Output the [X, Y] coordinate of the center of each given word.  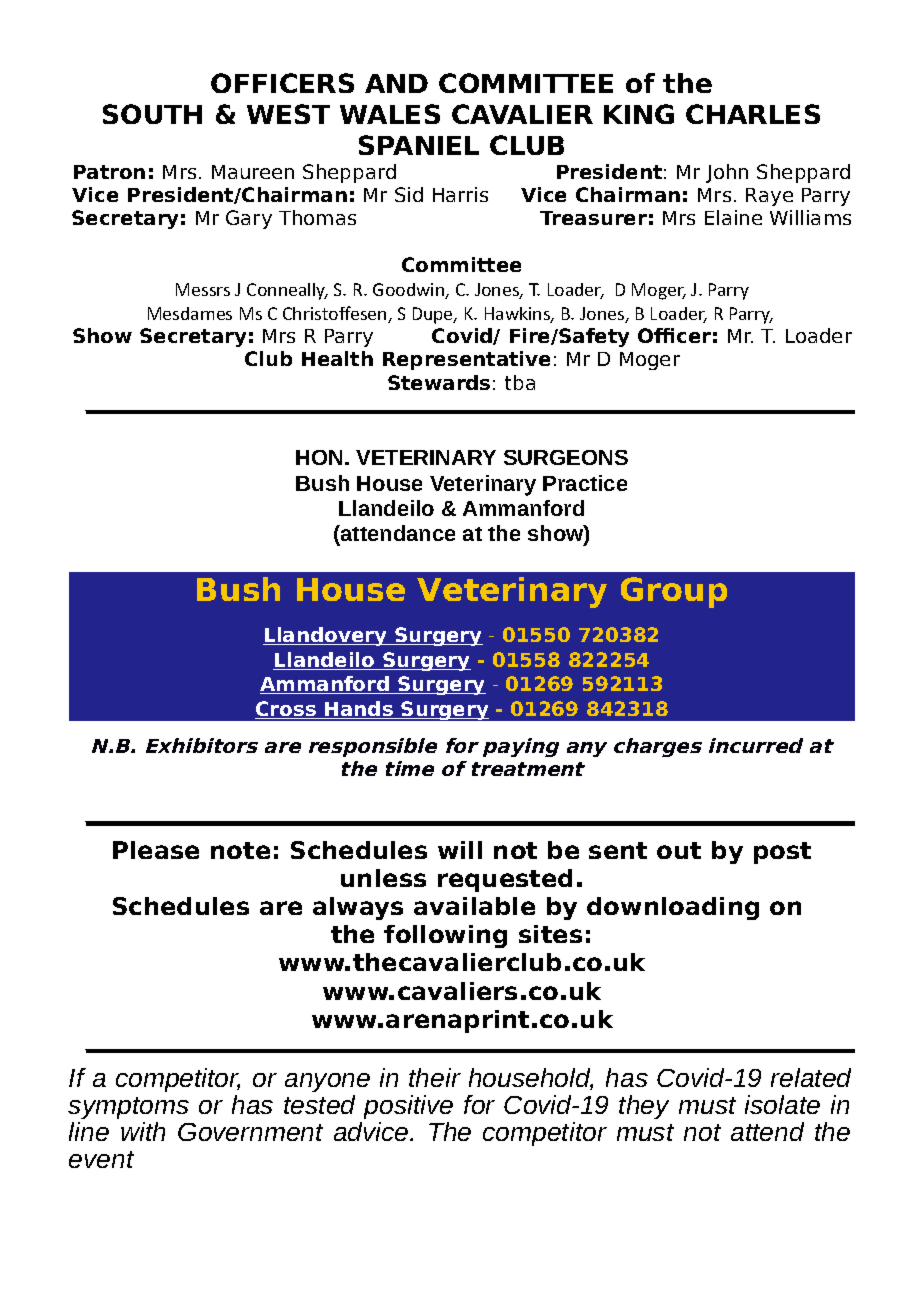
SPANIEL [419, 145]
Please [156, 850]
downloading [673, 908]
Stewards [439, 382]
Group [674, 592]
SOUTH [152, 114]
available [474, 906]
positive [408, 1107]
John [727, 173]
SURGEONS [566, 457]
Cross [286, 710]
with [143, 1131]
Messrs [203, 289]
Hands [359, 710]
